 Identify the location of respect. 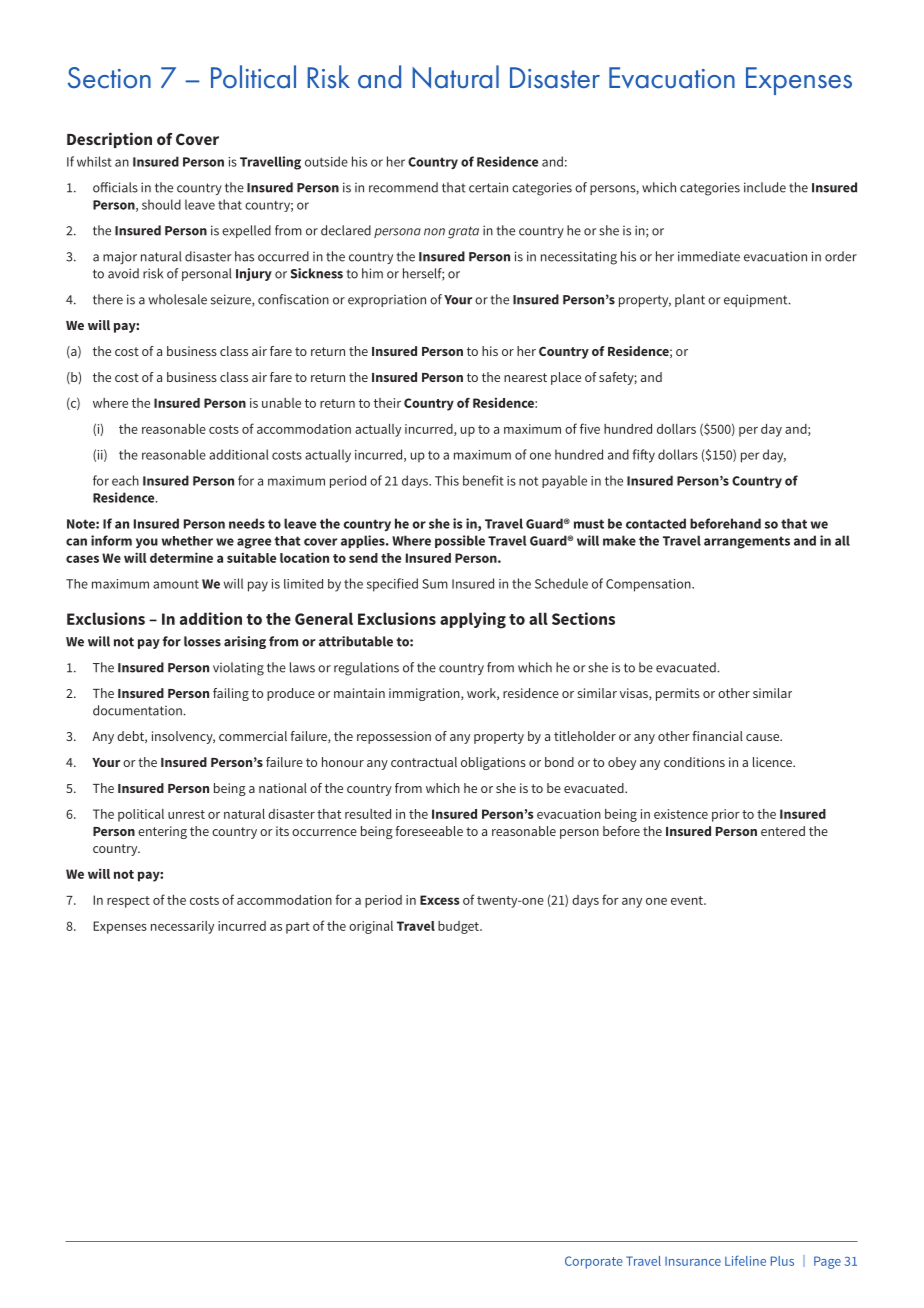
(128, 902).
